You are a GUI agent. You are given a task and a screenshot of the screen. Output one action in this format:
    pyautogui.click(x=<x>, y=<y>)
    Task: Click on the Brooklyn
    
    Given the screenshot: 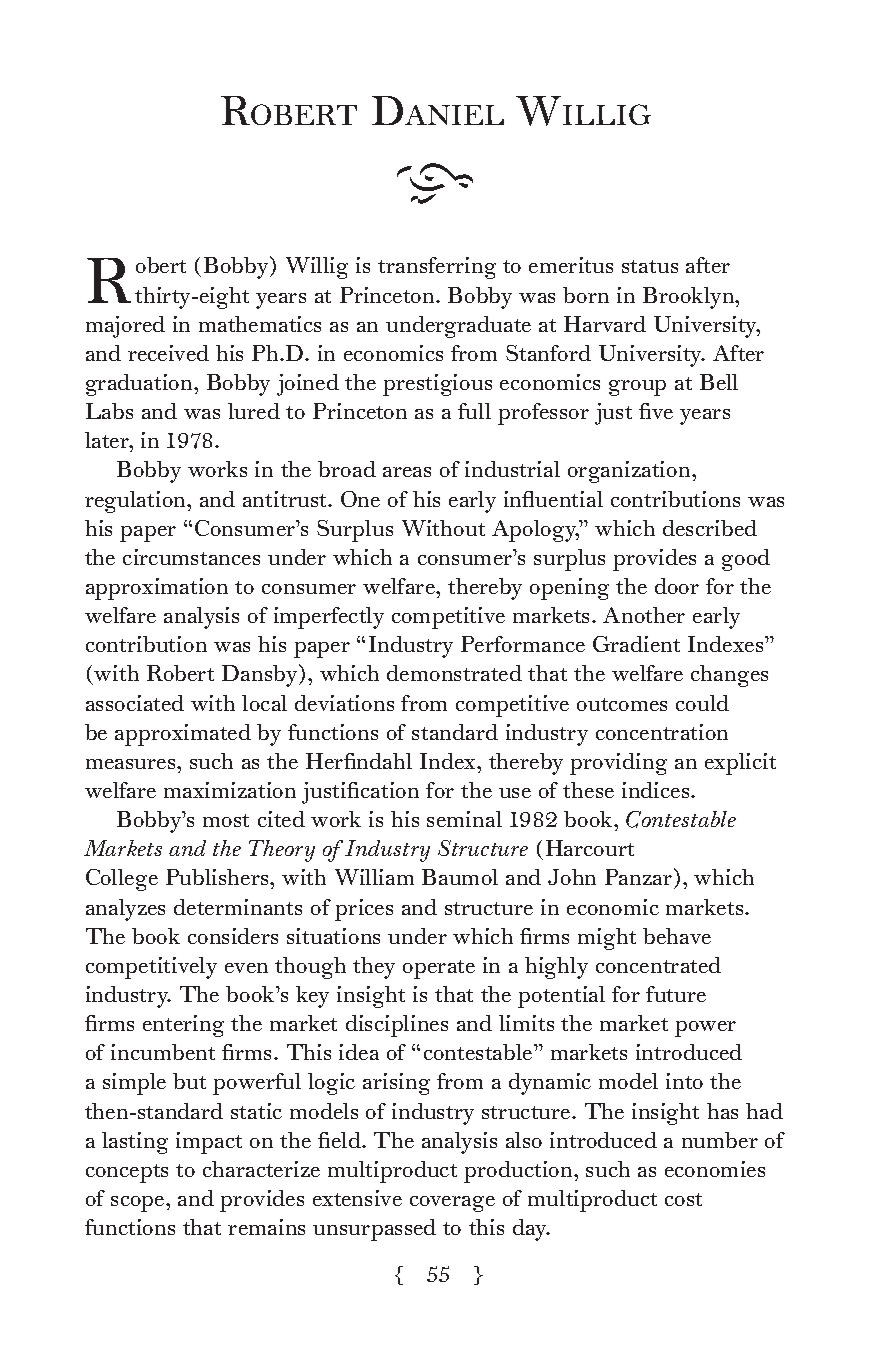 What is the action you would take?
    pyautogui.click(x=690, y=298)
